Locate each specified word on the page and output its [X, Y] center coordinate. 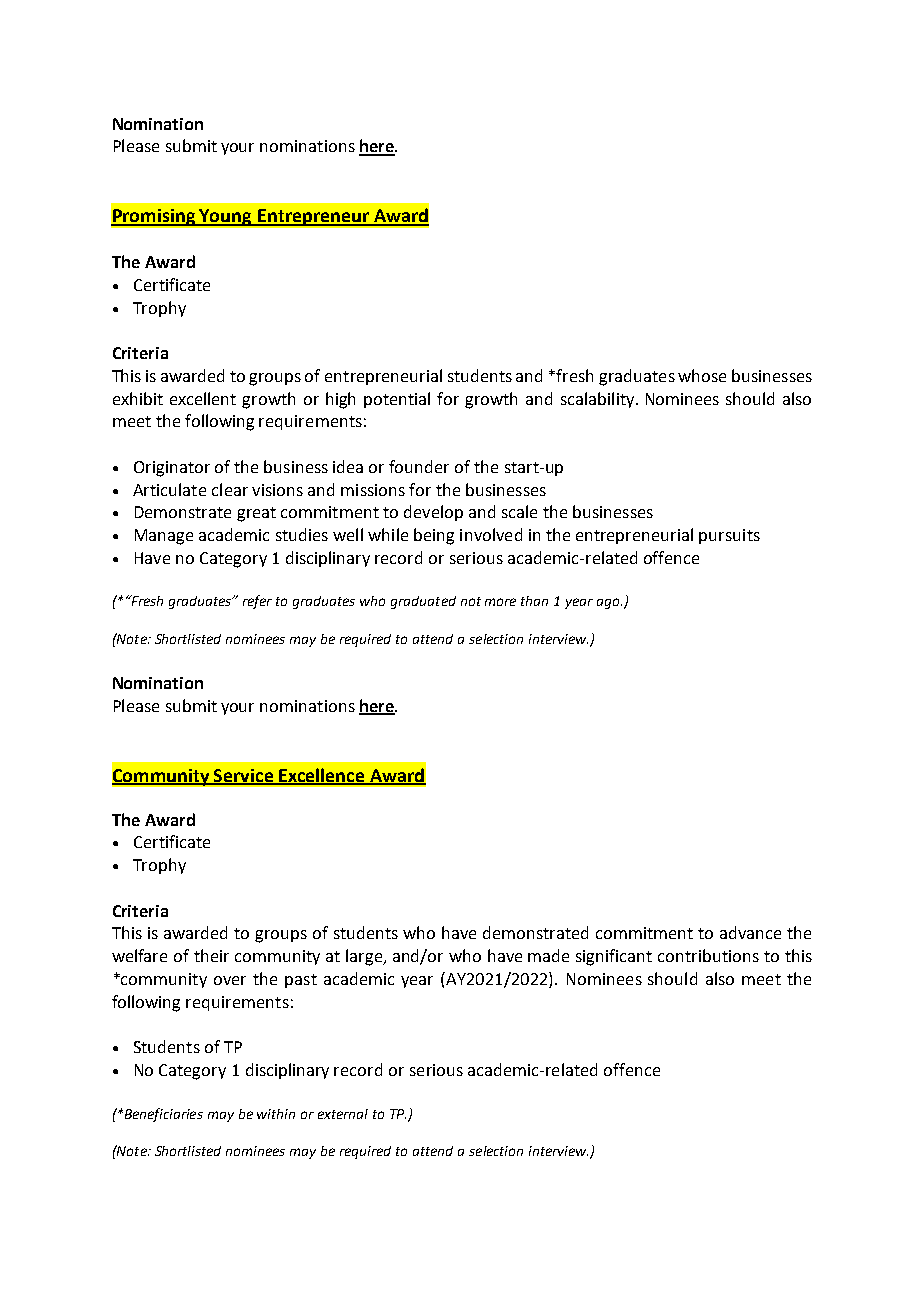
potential [397, 400]
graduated [423, 602]
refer [257, 602]
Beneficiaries [162, 1115]
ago [609, 603]
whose [702, 375]
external [343, 1114]
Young [225, 217]
